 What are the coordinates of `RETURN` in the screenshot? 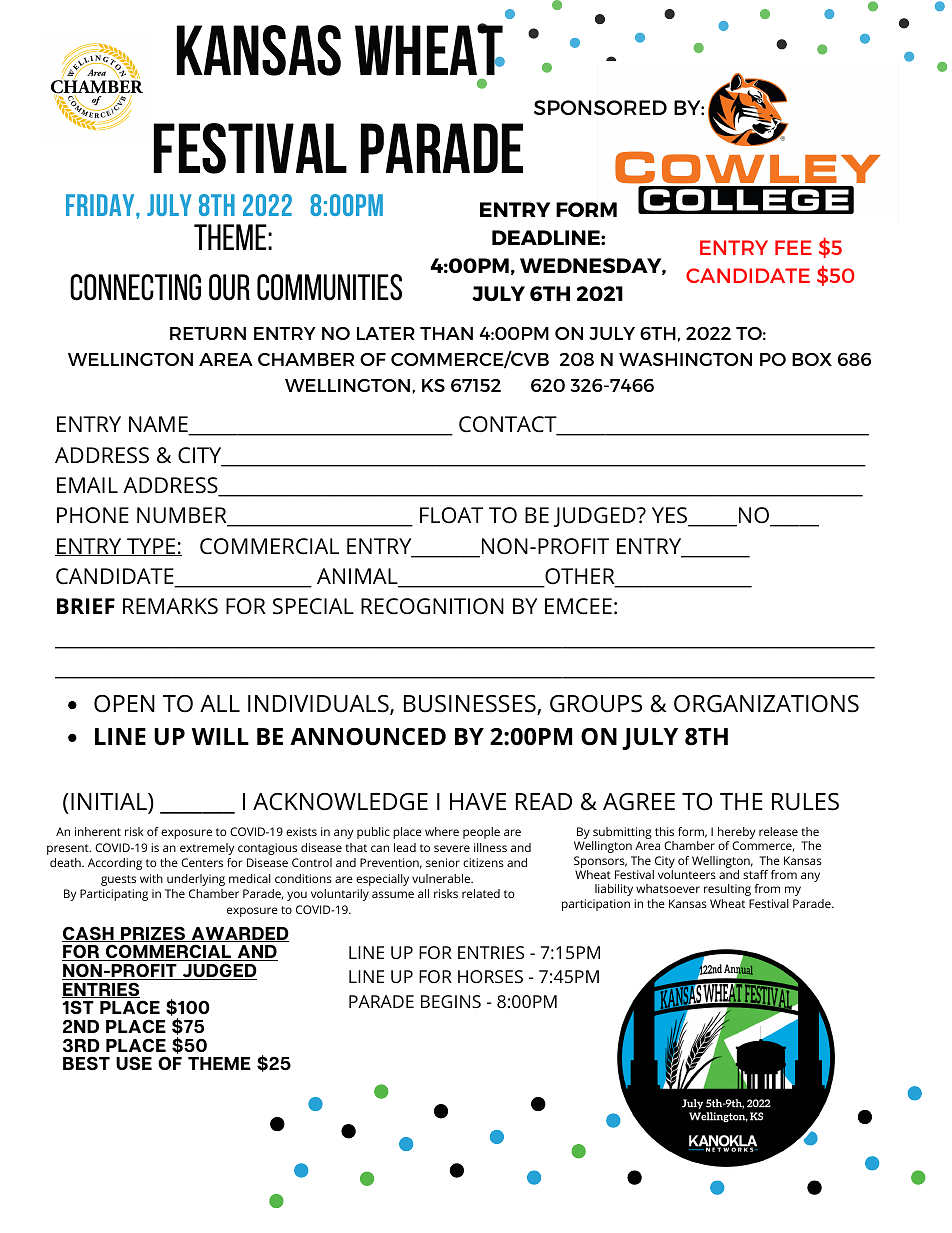 It's located at (208, 333).
